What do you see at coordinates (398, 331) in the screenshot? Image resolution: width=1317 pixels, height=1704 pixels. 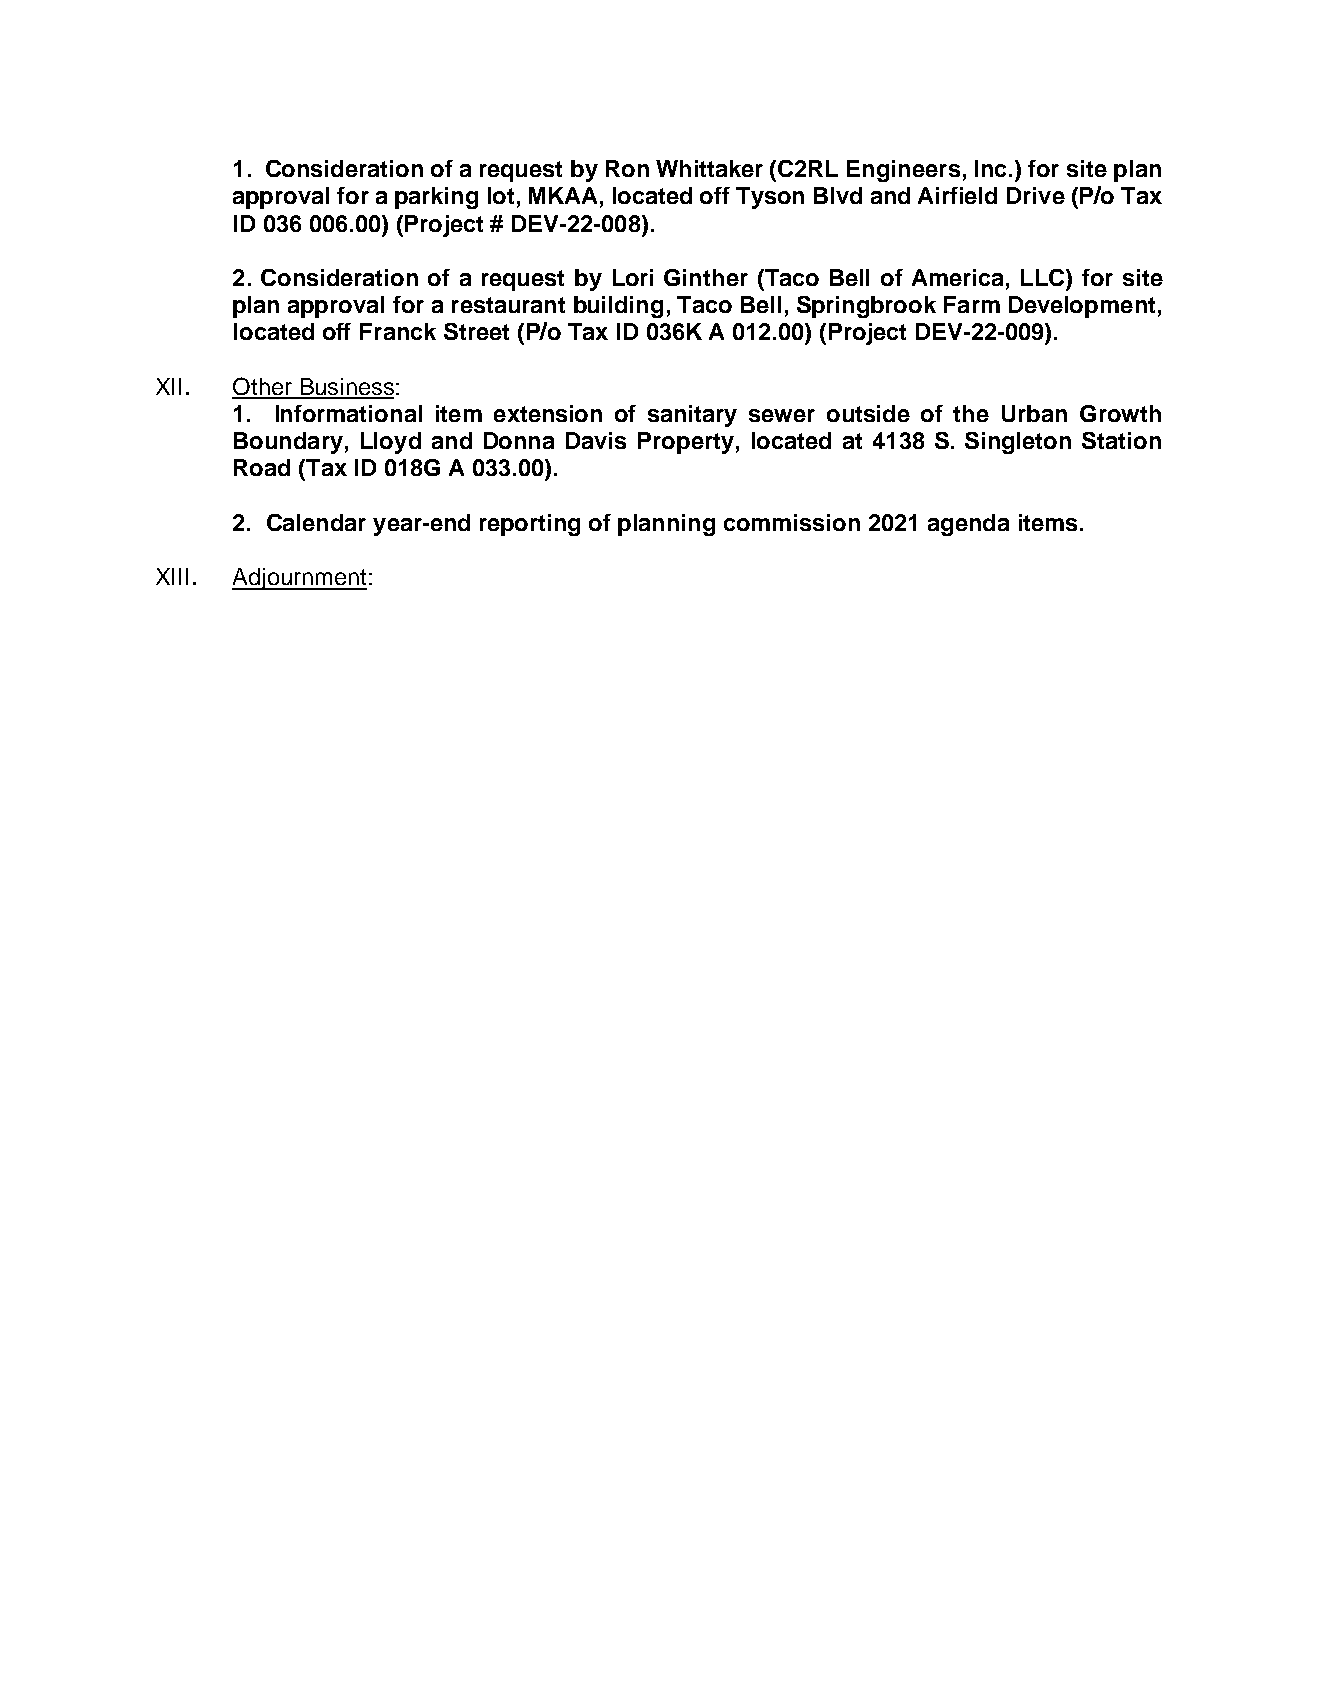 I see `Franck` at bounding box center [398, 331].
